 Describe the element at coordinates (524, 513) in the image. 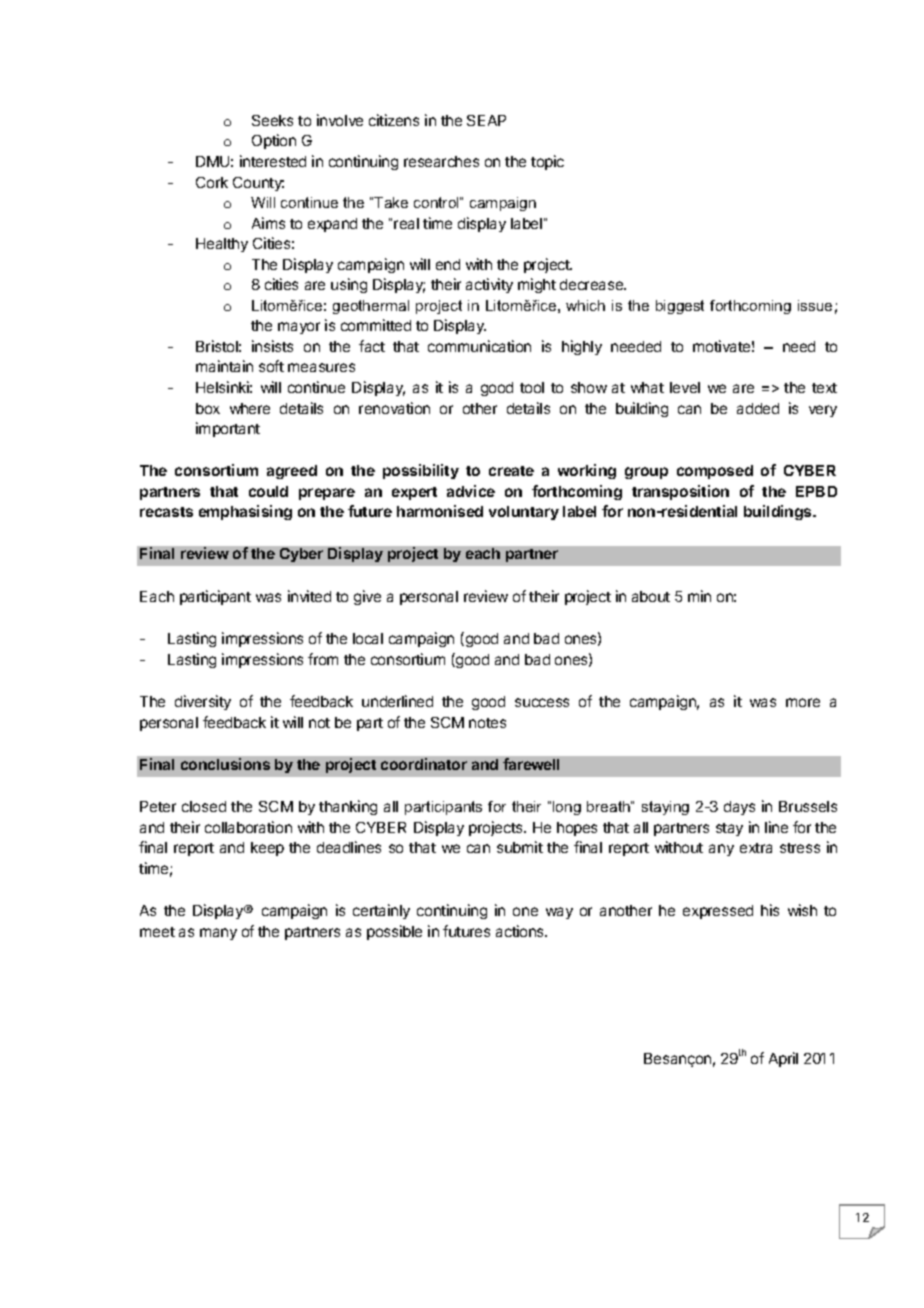

I see `voluntary` at that location.
